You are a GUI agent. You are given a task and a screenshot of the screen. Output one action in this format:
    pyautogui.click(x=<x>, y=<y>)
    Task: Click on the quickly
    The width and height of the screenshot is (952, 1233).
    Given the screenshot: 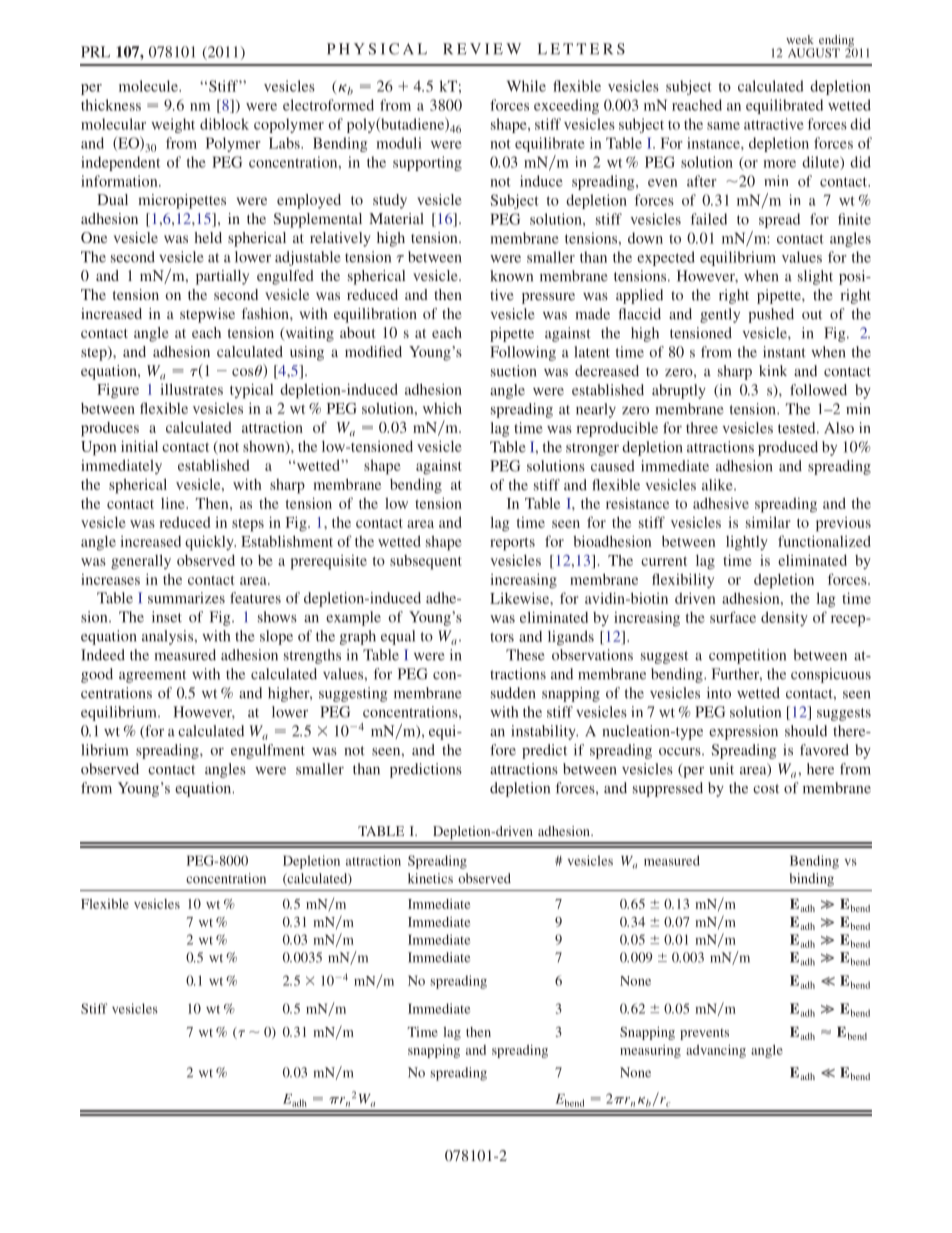 What is the action you would take?
    pyautogui.click(x=210, y=543)
